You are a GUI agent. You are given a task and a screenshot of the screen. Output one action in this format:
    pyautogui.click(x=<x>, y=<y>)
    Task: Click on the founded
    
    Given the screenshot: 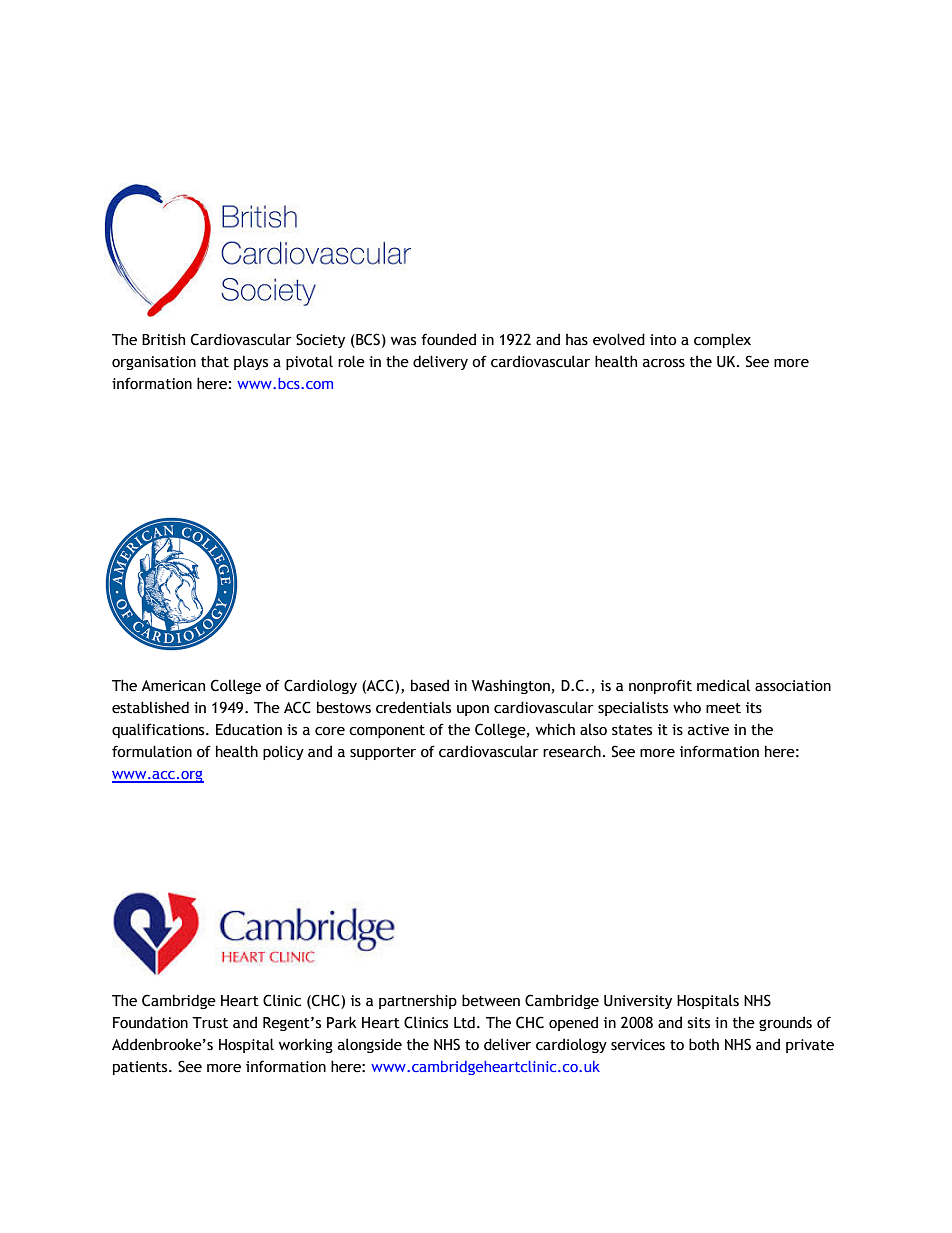 What is the action you would take?
    pyautogui.click(x=448, y=339)
